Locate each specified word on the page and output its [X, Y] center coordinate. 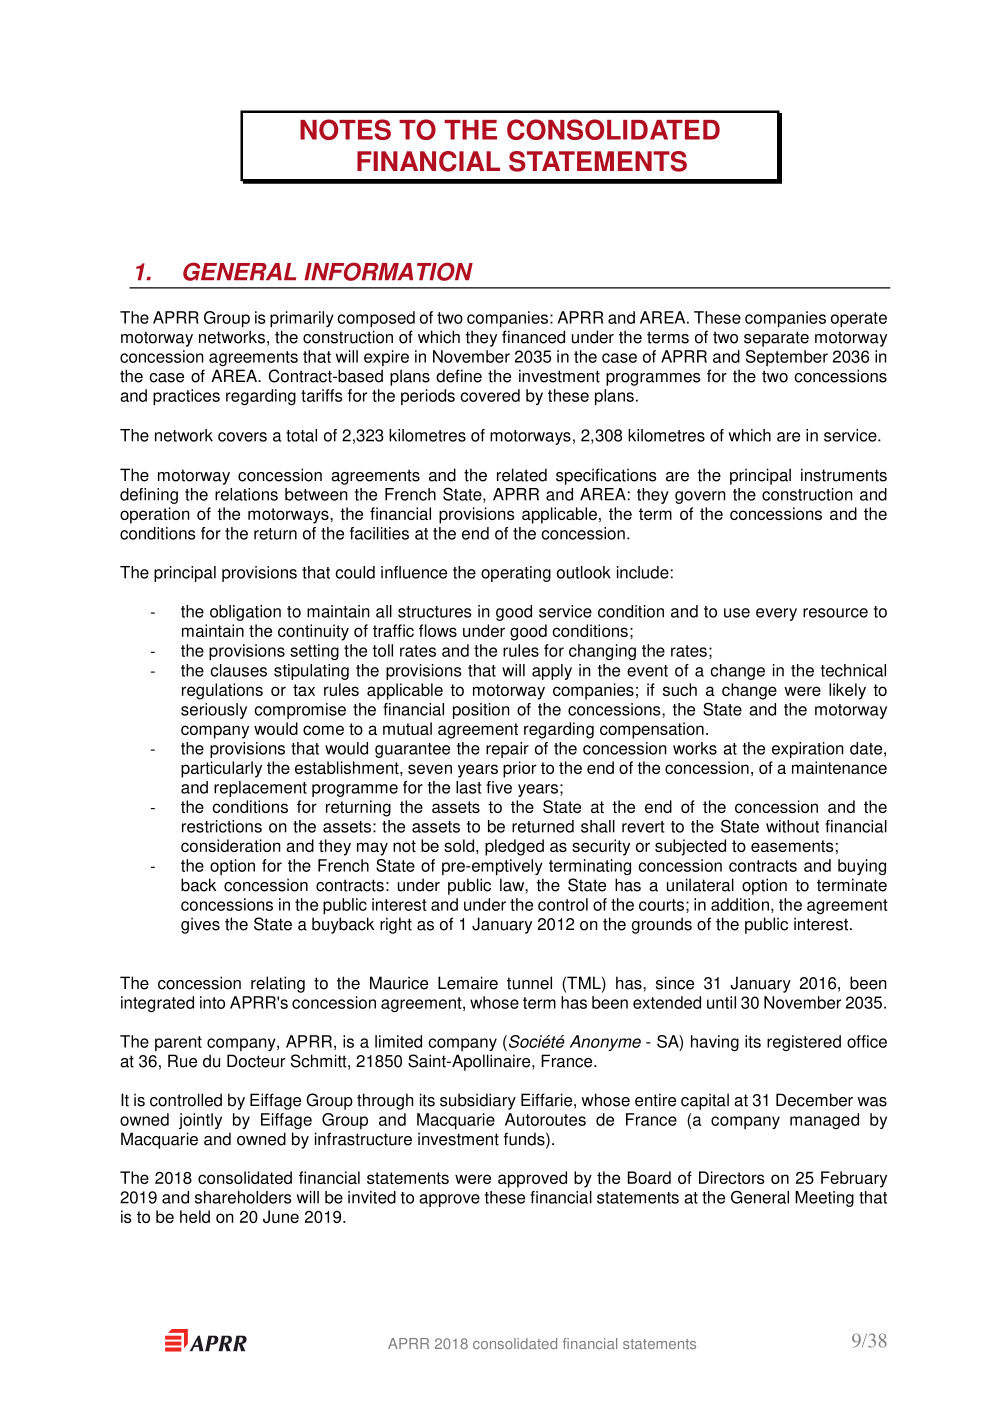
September [787, 358]
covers [242, 437]
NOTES [345, 129]
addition [740, 904]
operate [859, 319]
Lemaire [468, 983]
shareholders [243, 1197]
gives [200, 925]
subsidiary [478, 1101]
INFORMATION [388, 271]
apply [552, 672]
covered [490, 395]
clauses [238, 670]
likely [847, 691]
